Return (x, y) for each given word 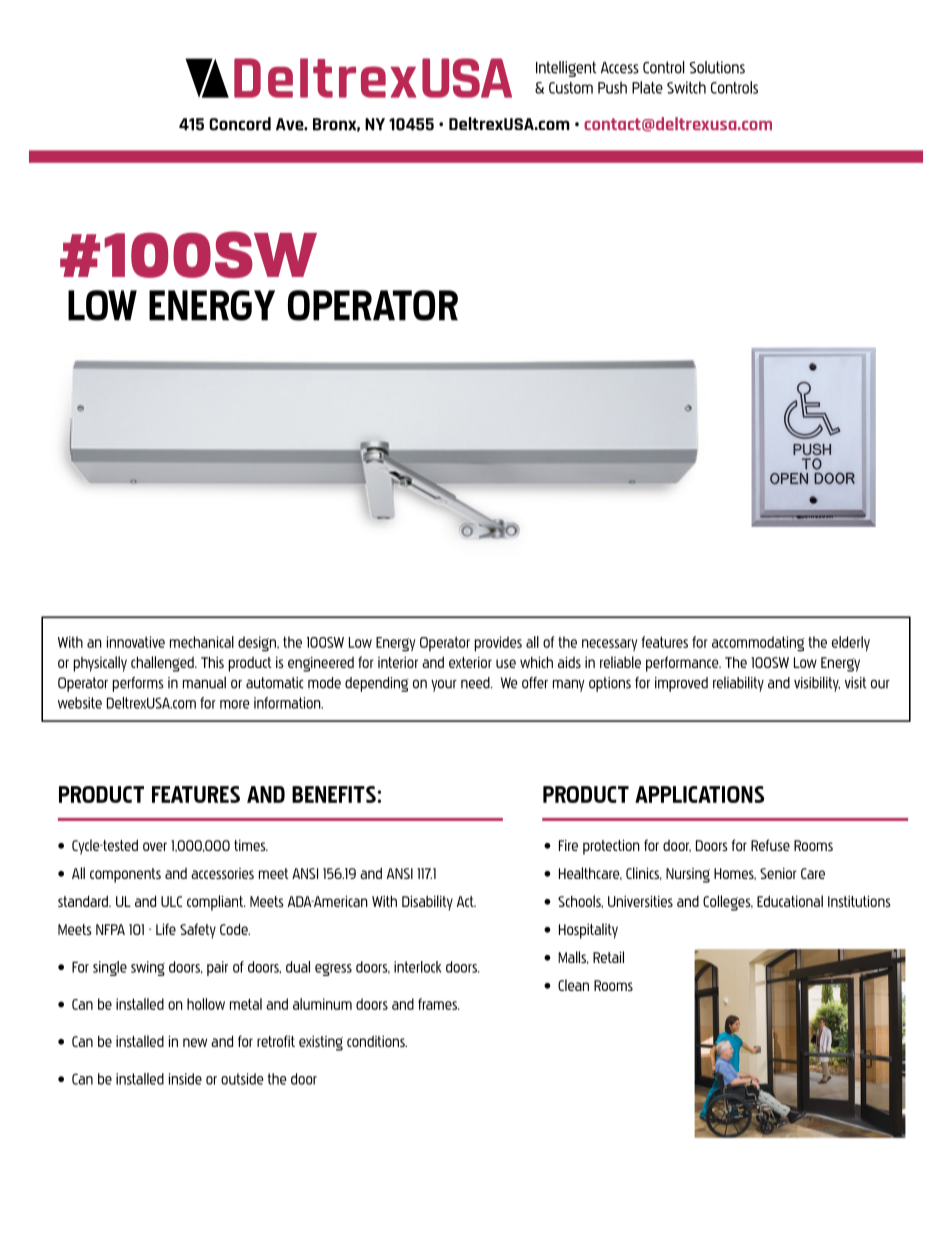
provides (498, 644)
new (195, 1042)
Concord (240, 124)
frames (438, 1004)
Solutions (717, 67)
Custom (571, 88)
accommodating (758, 644)
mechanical (202, 642)
